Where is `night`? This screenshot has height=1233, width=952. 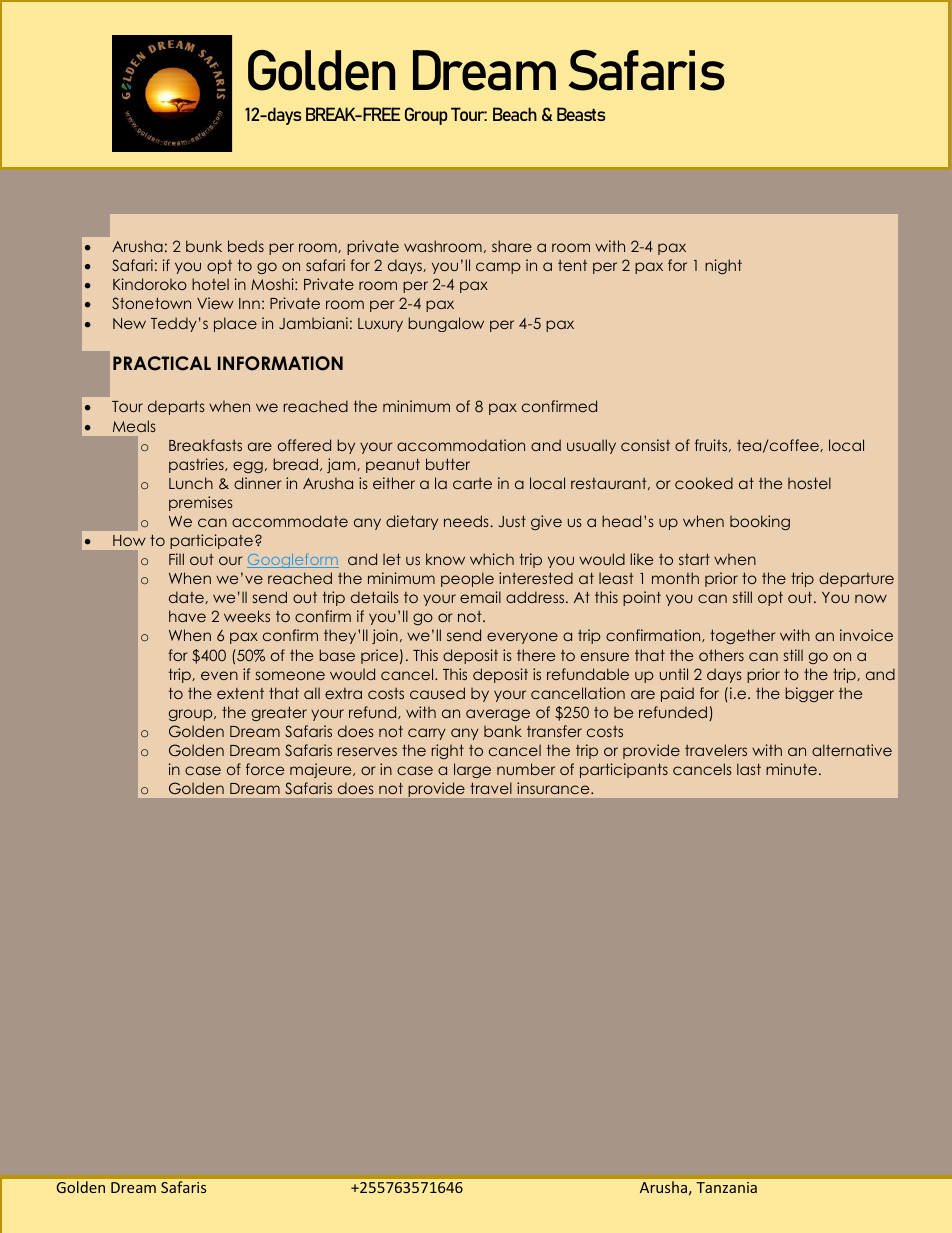
night is located at coordinates (723, 266).
